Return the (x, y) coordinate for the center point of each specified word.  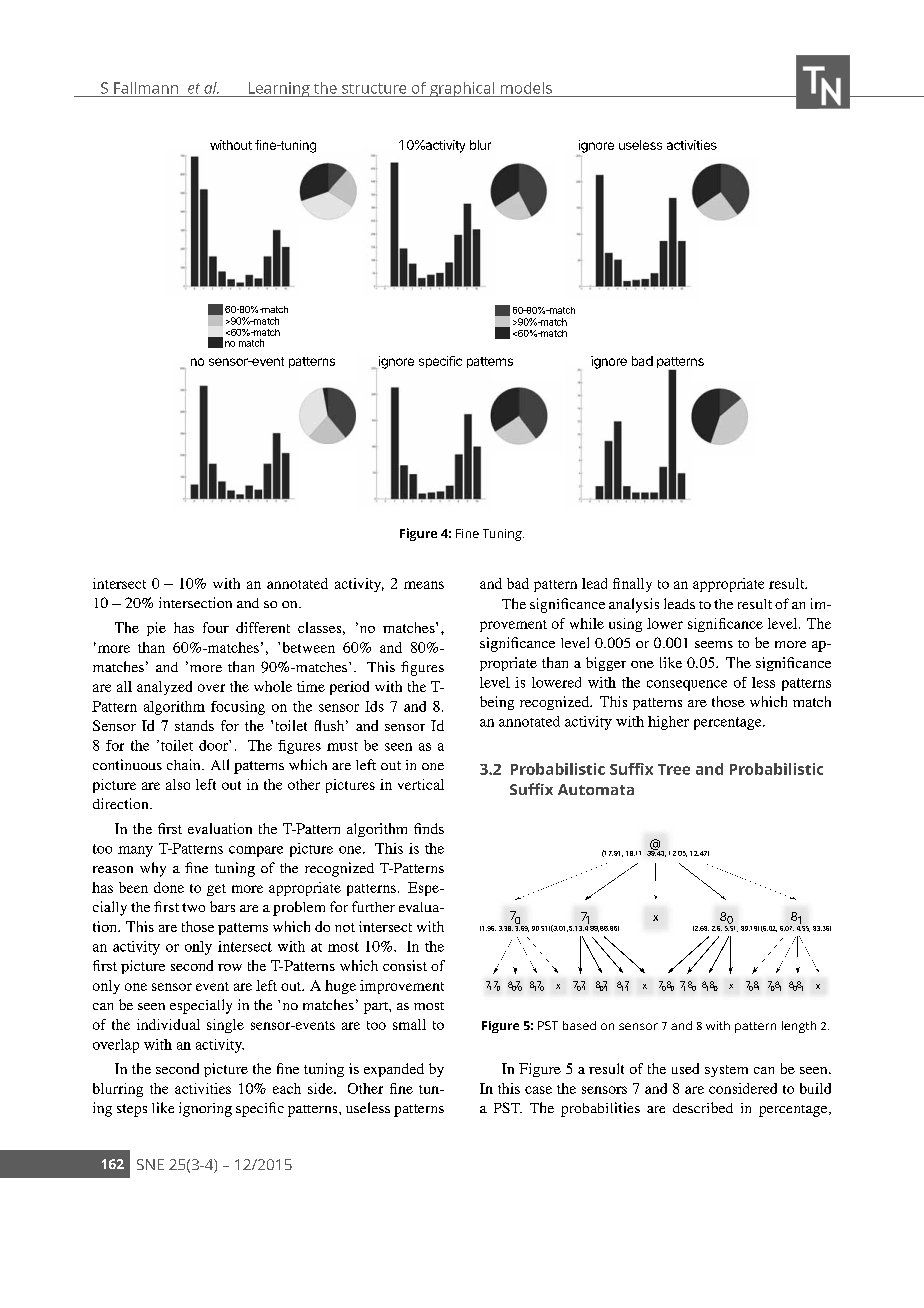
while (587, 623)
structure (374, 88)
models (526, 88)
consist (405, 965)
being (497, 703)
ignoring (205, 1109)
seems (714, 644)
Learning (279, 89)
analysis (634, 605)
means (424, 585)
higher (668, 723)
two (193, 907)
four (216, 627)
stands (194, 725)
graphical (462, 89)
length (799, 1027)
